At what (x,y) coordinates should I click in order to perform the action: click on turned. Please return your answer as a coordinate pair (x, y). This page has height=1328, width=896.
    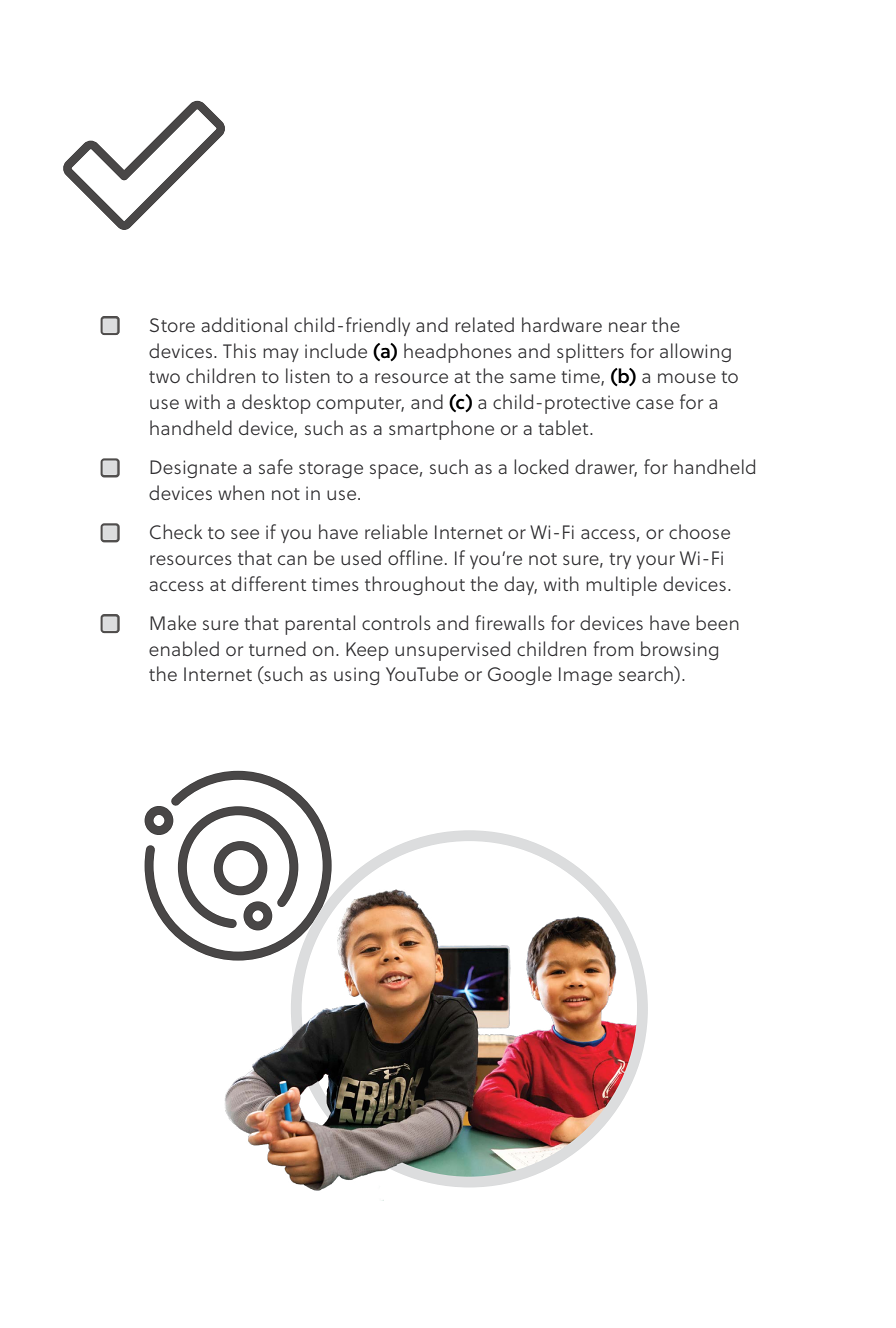
    Looking at the image, I should click on (277, 648).
